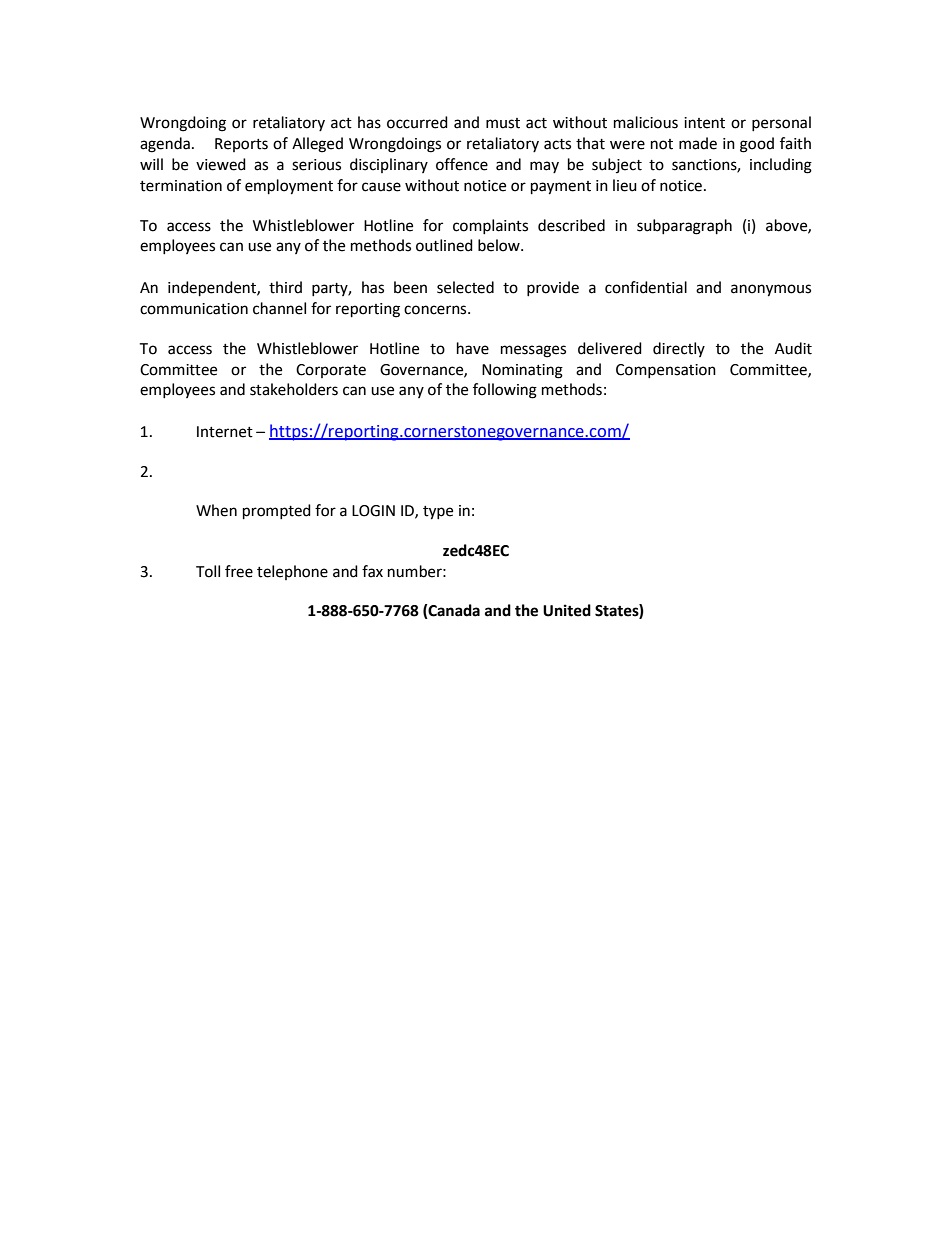 This screenshot has height=1233, width=952. What do you see at coordinates (698, 143) in the screenshot?
I see `made` at bounding box center [698, 143].
